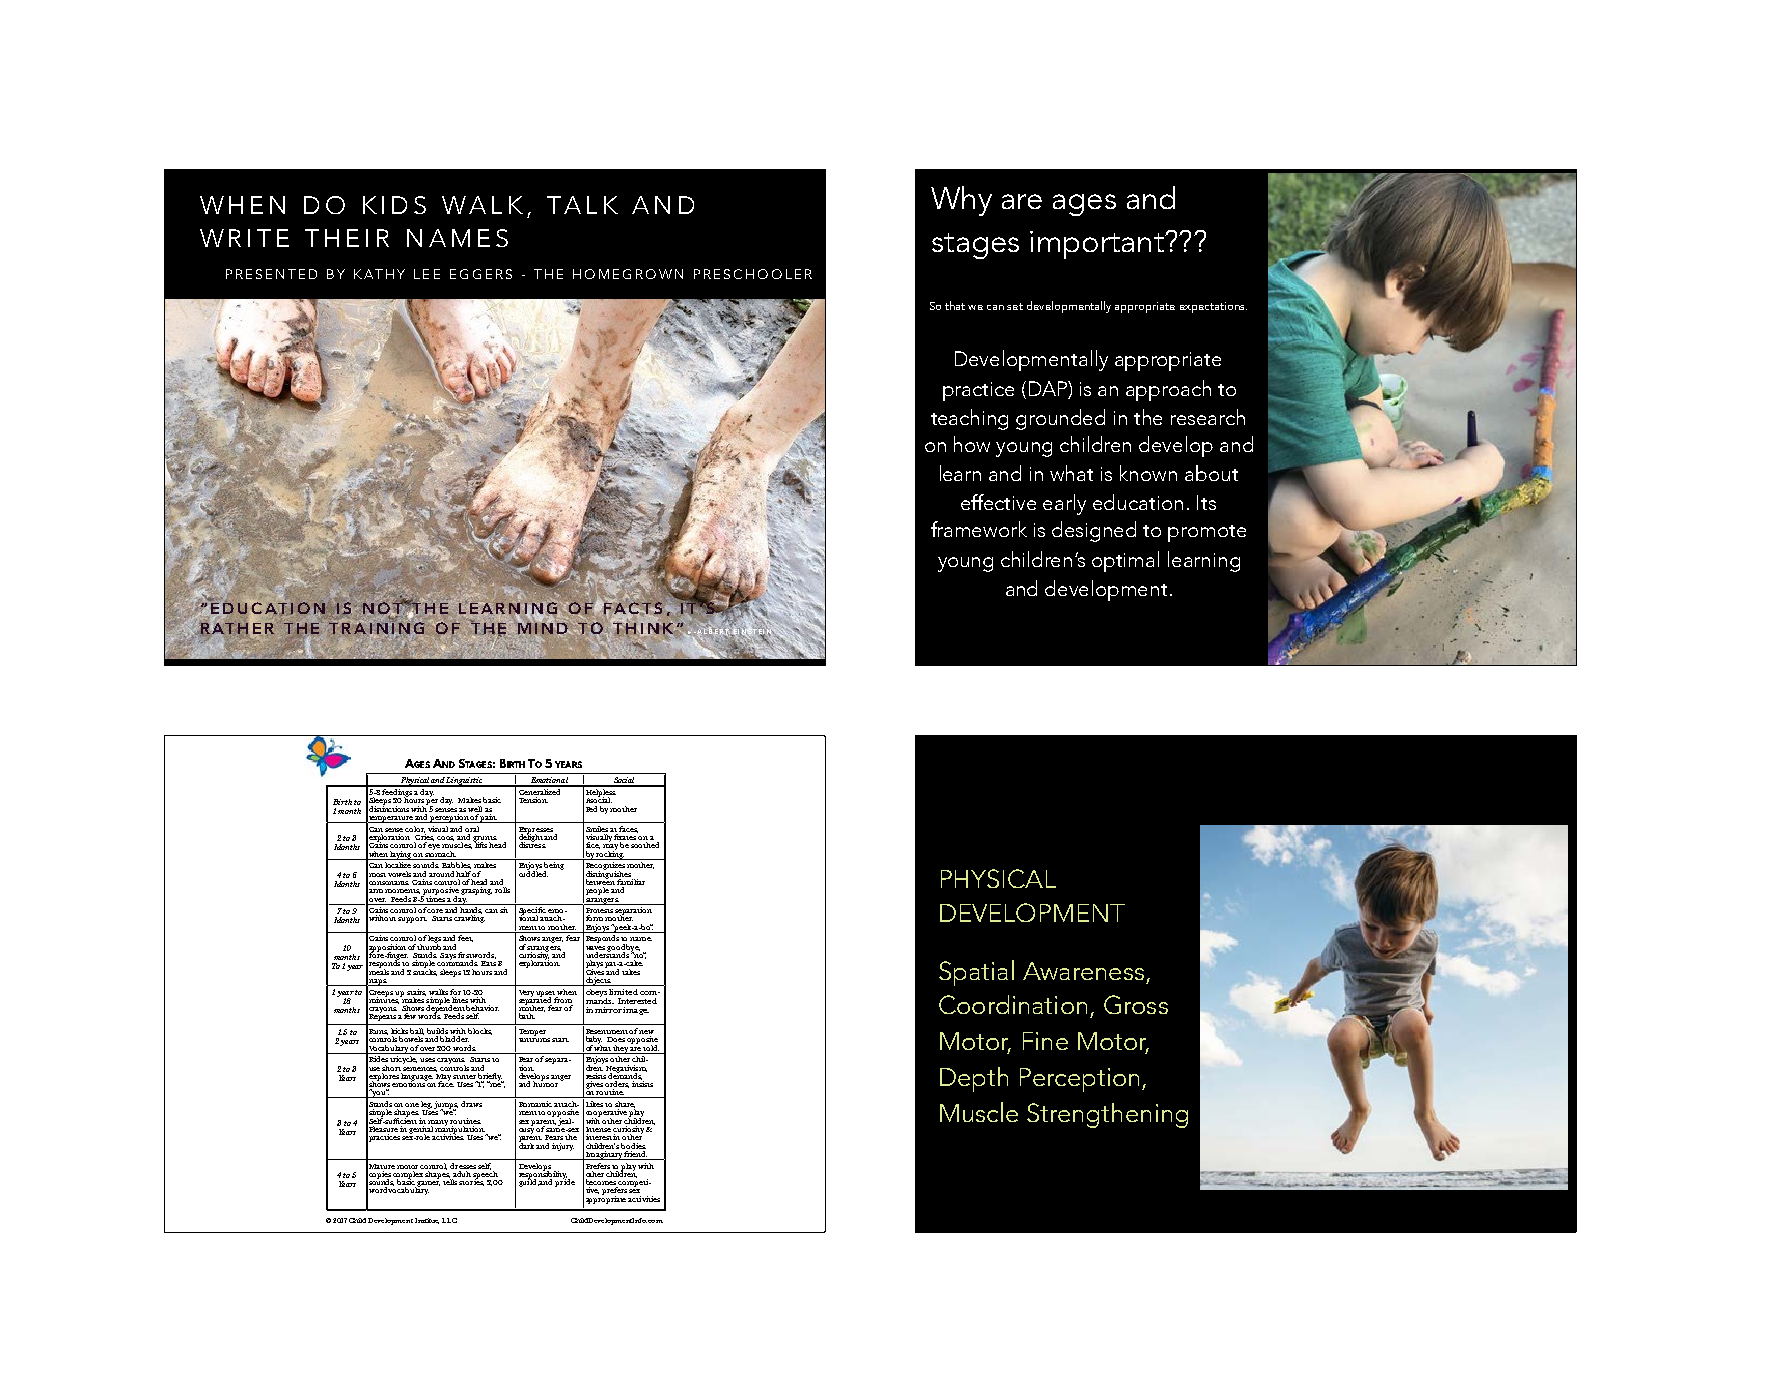  What do you see at coordinates (347, 238) in the document?
I see `THEIR` at bounding box center [347, 238].
